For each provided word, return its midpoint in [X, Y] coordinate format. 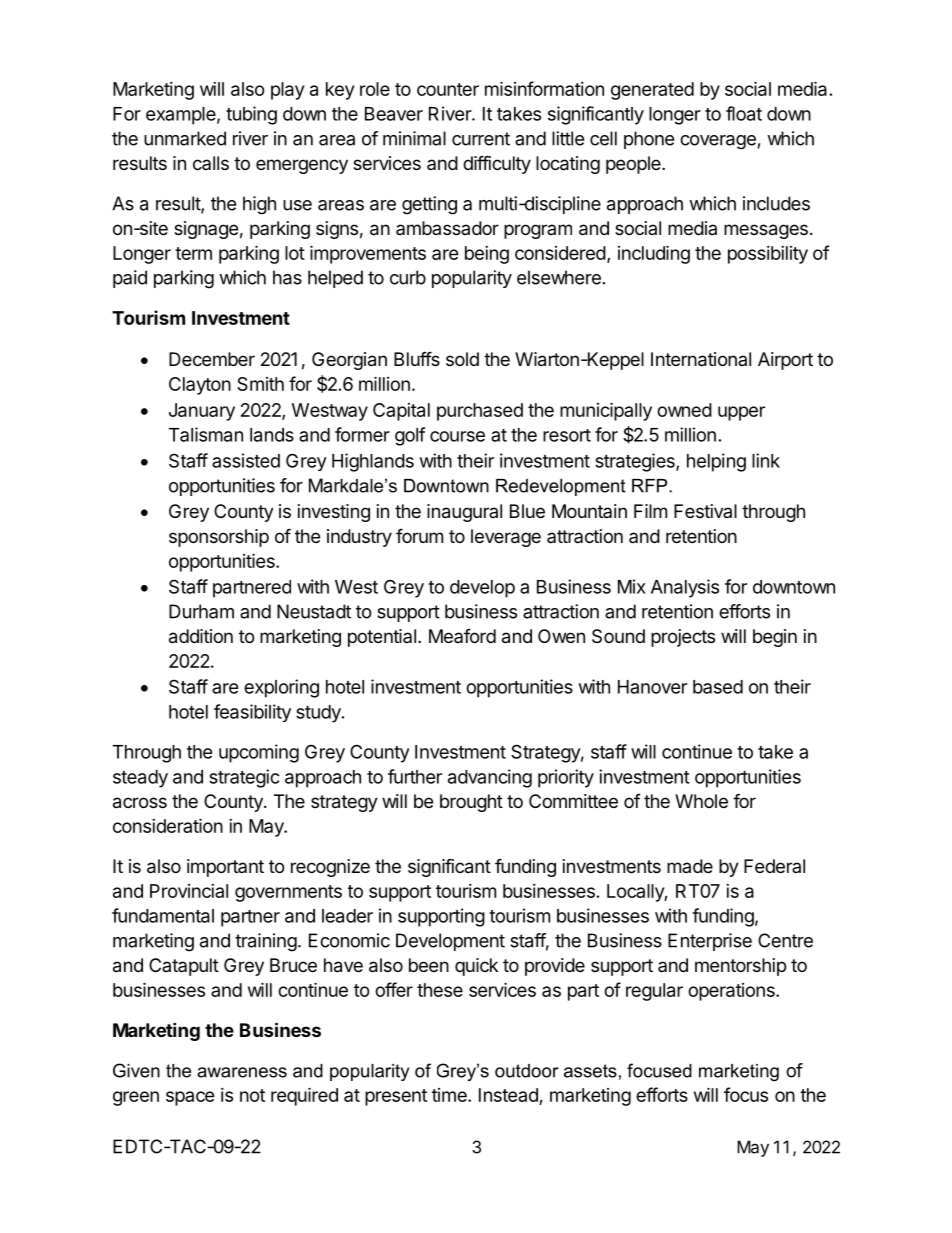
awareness [242, 1072]
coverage [718, 142]
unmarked [185, 138]
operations [732, 992]
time [450, 1095]
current [481, 139]
